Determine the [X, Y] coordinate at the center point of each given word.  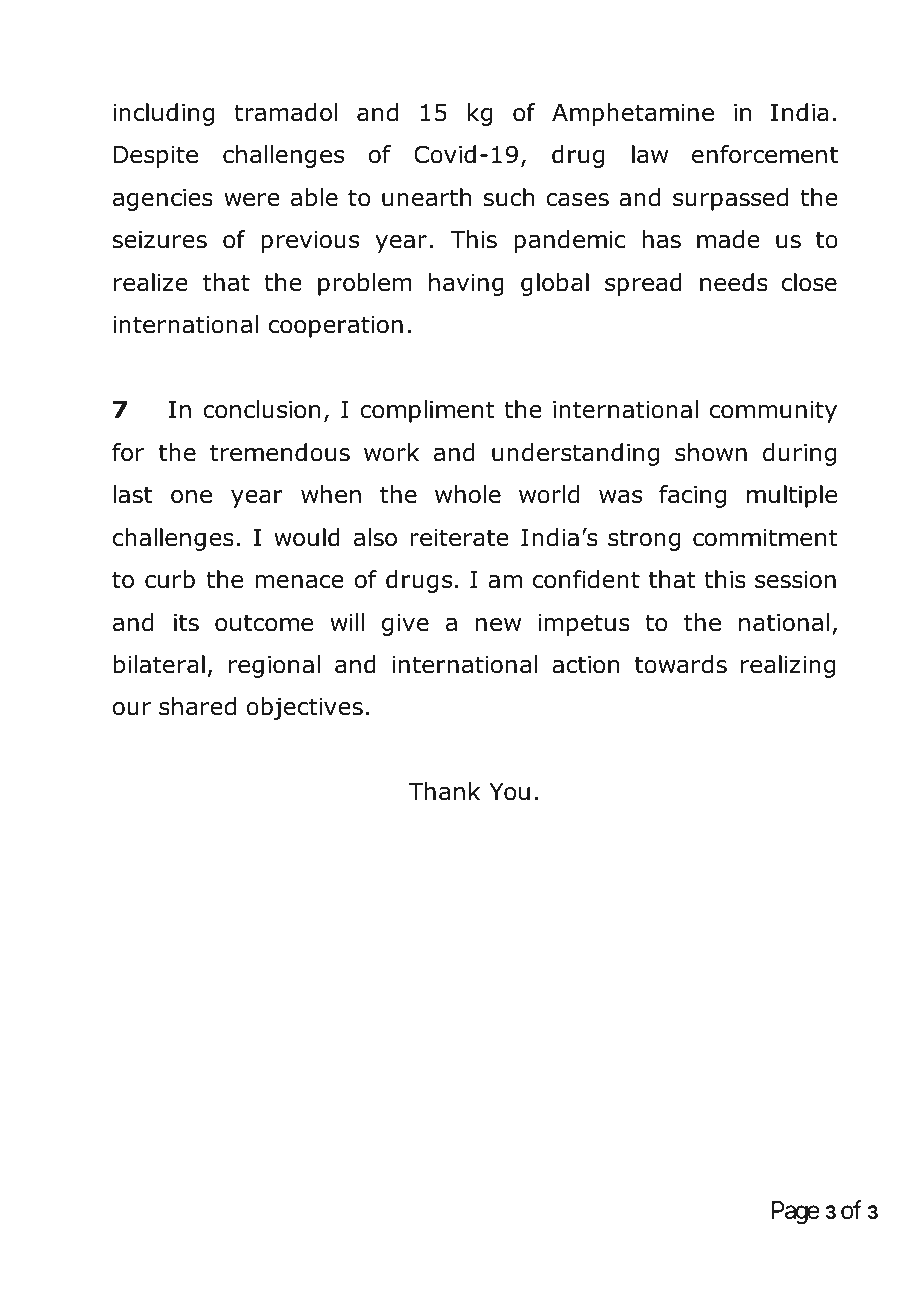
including [163, 114]
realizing [788, 666]
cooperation [336, 327]
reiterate [459, 538]
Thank [444, 791]
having [466, 284]
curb [170, 579]
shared [197, 706]
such [509, 197]
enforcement [765, 154]
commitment [765, 538]
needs [734, 282]
